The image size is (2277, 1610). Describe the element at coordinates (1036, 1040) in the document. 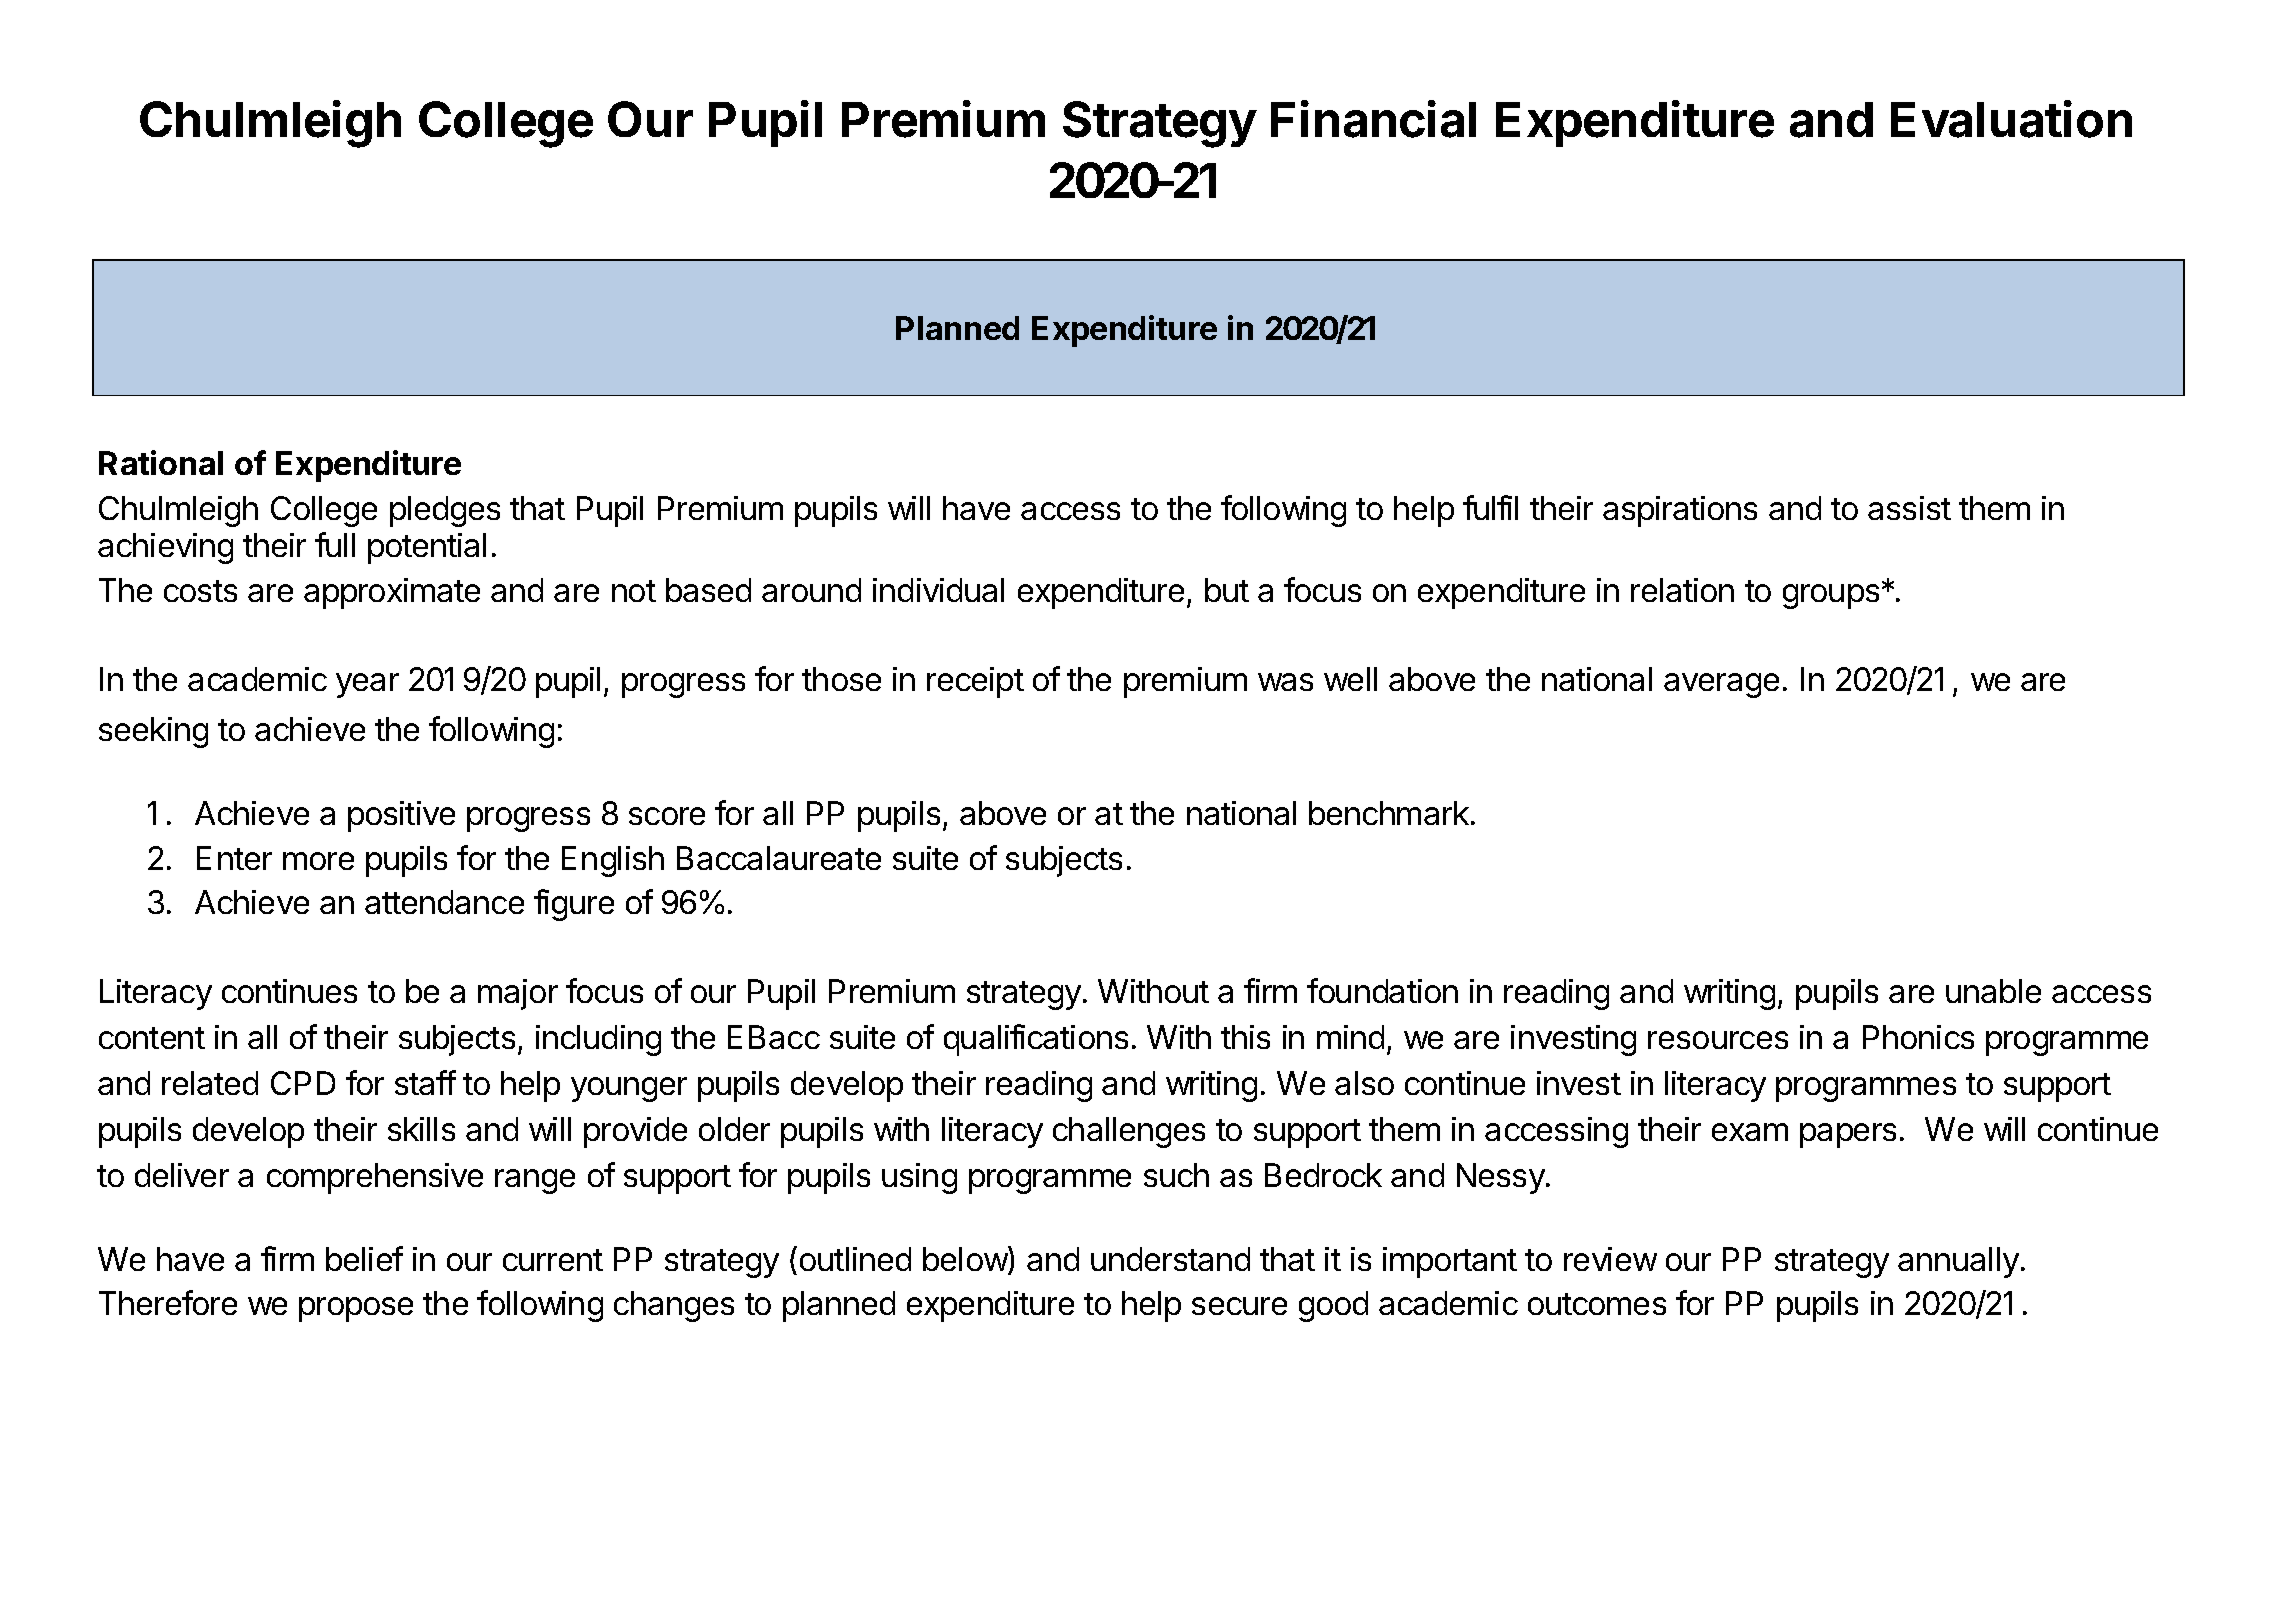

I see `qualifications` at that location.
